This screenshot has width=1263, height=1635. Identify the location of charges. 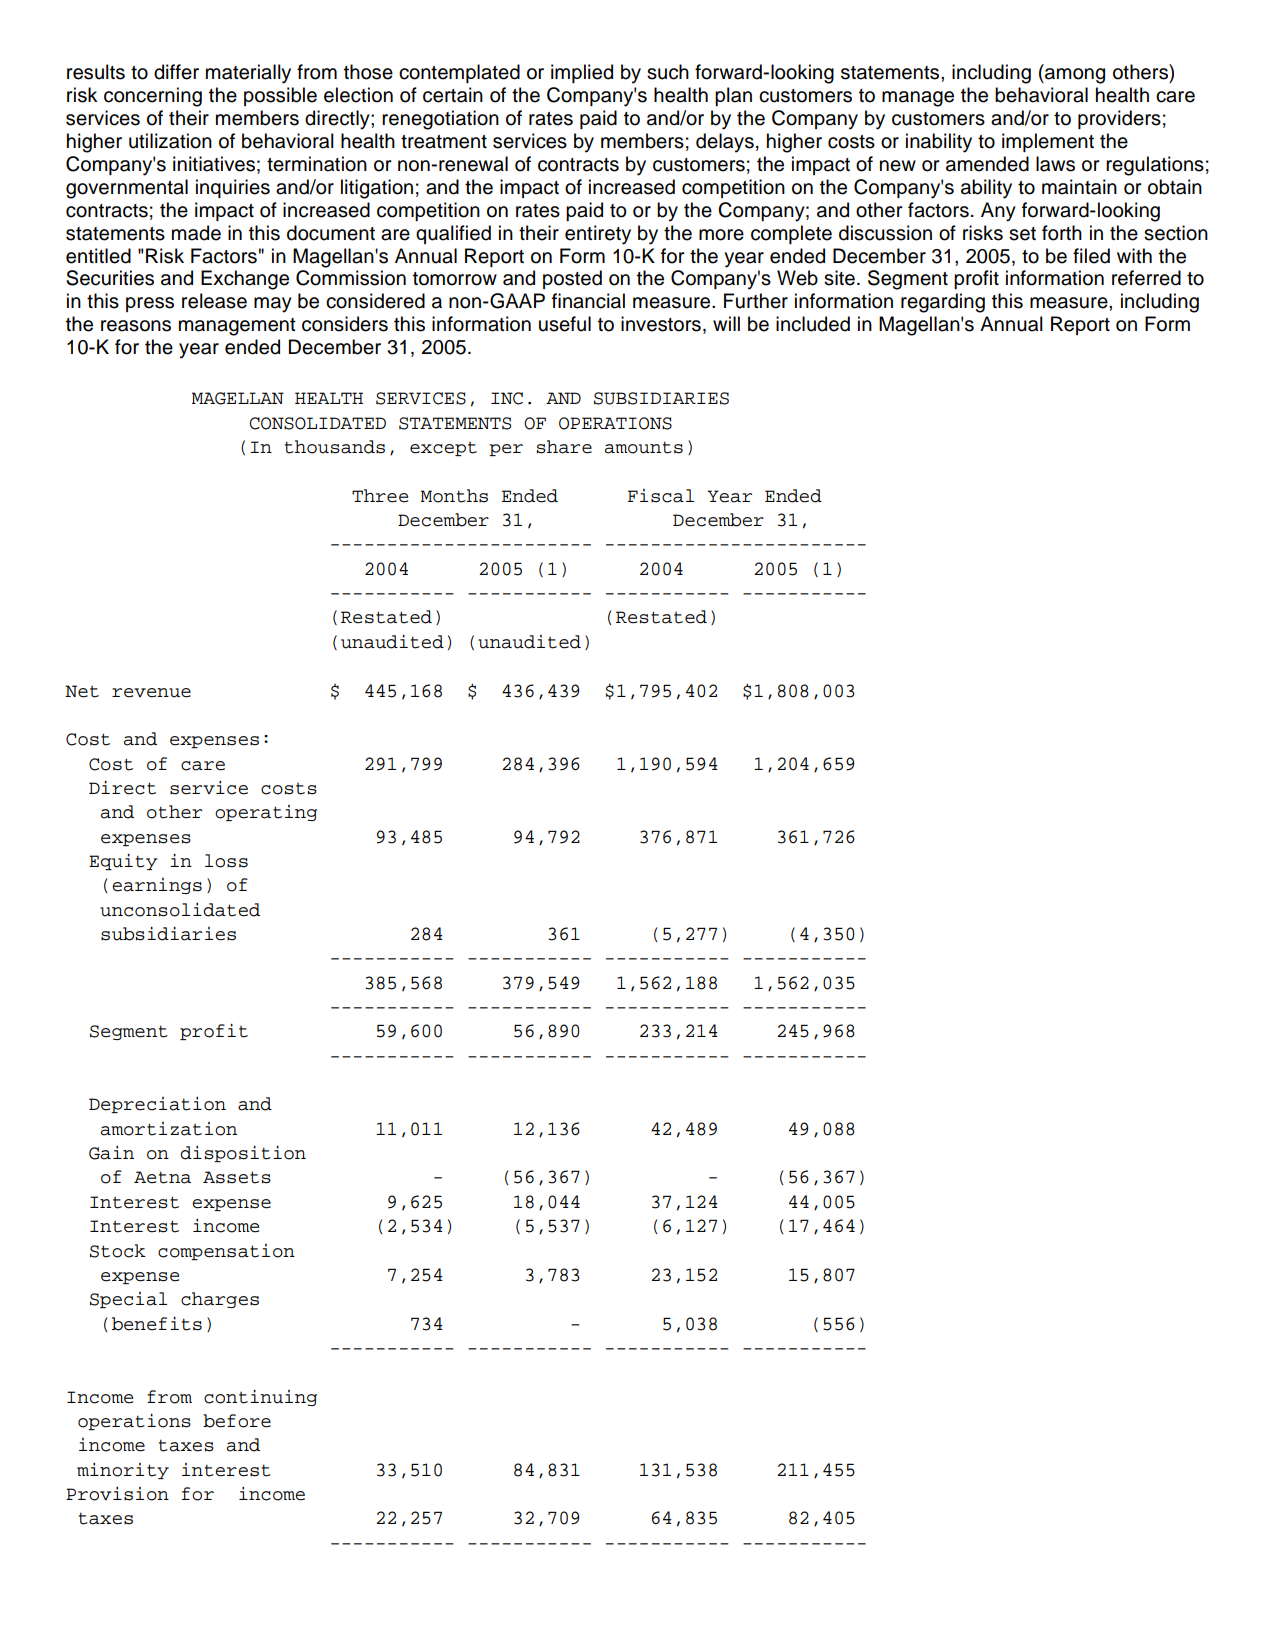
(220, 1300).
